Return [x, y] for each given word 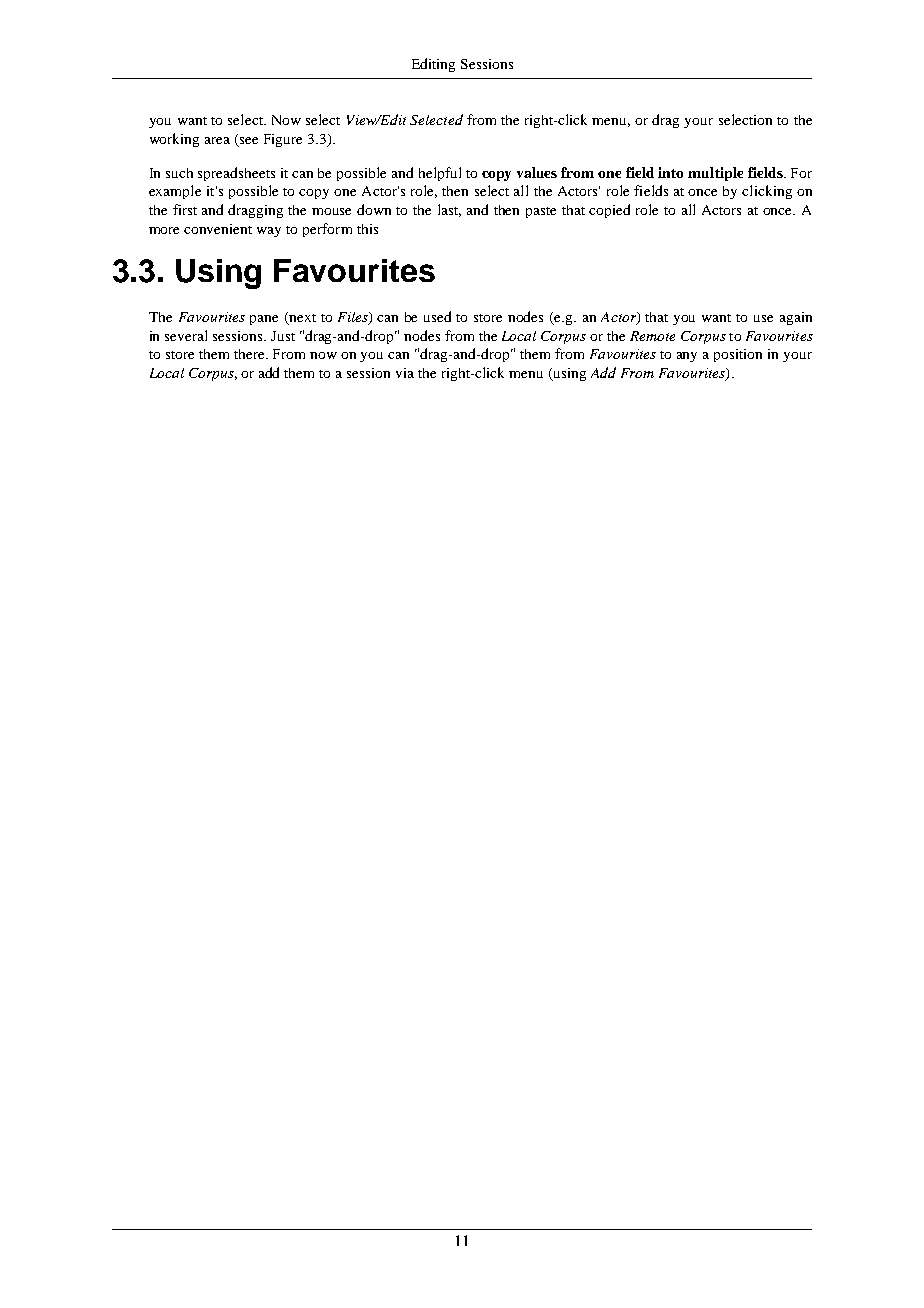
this [367, 229]
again [796, 318]
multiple [715, 174]
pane [264, 320]
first [185, 209]
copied [609, 211]
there [251, 354]
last [449, 210]
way [269, 232]
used [437, 316]
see [249, 140]
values [537, 172]
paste [541, 212]
